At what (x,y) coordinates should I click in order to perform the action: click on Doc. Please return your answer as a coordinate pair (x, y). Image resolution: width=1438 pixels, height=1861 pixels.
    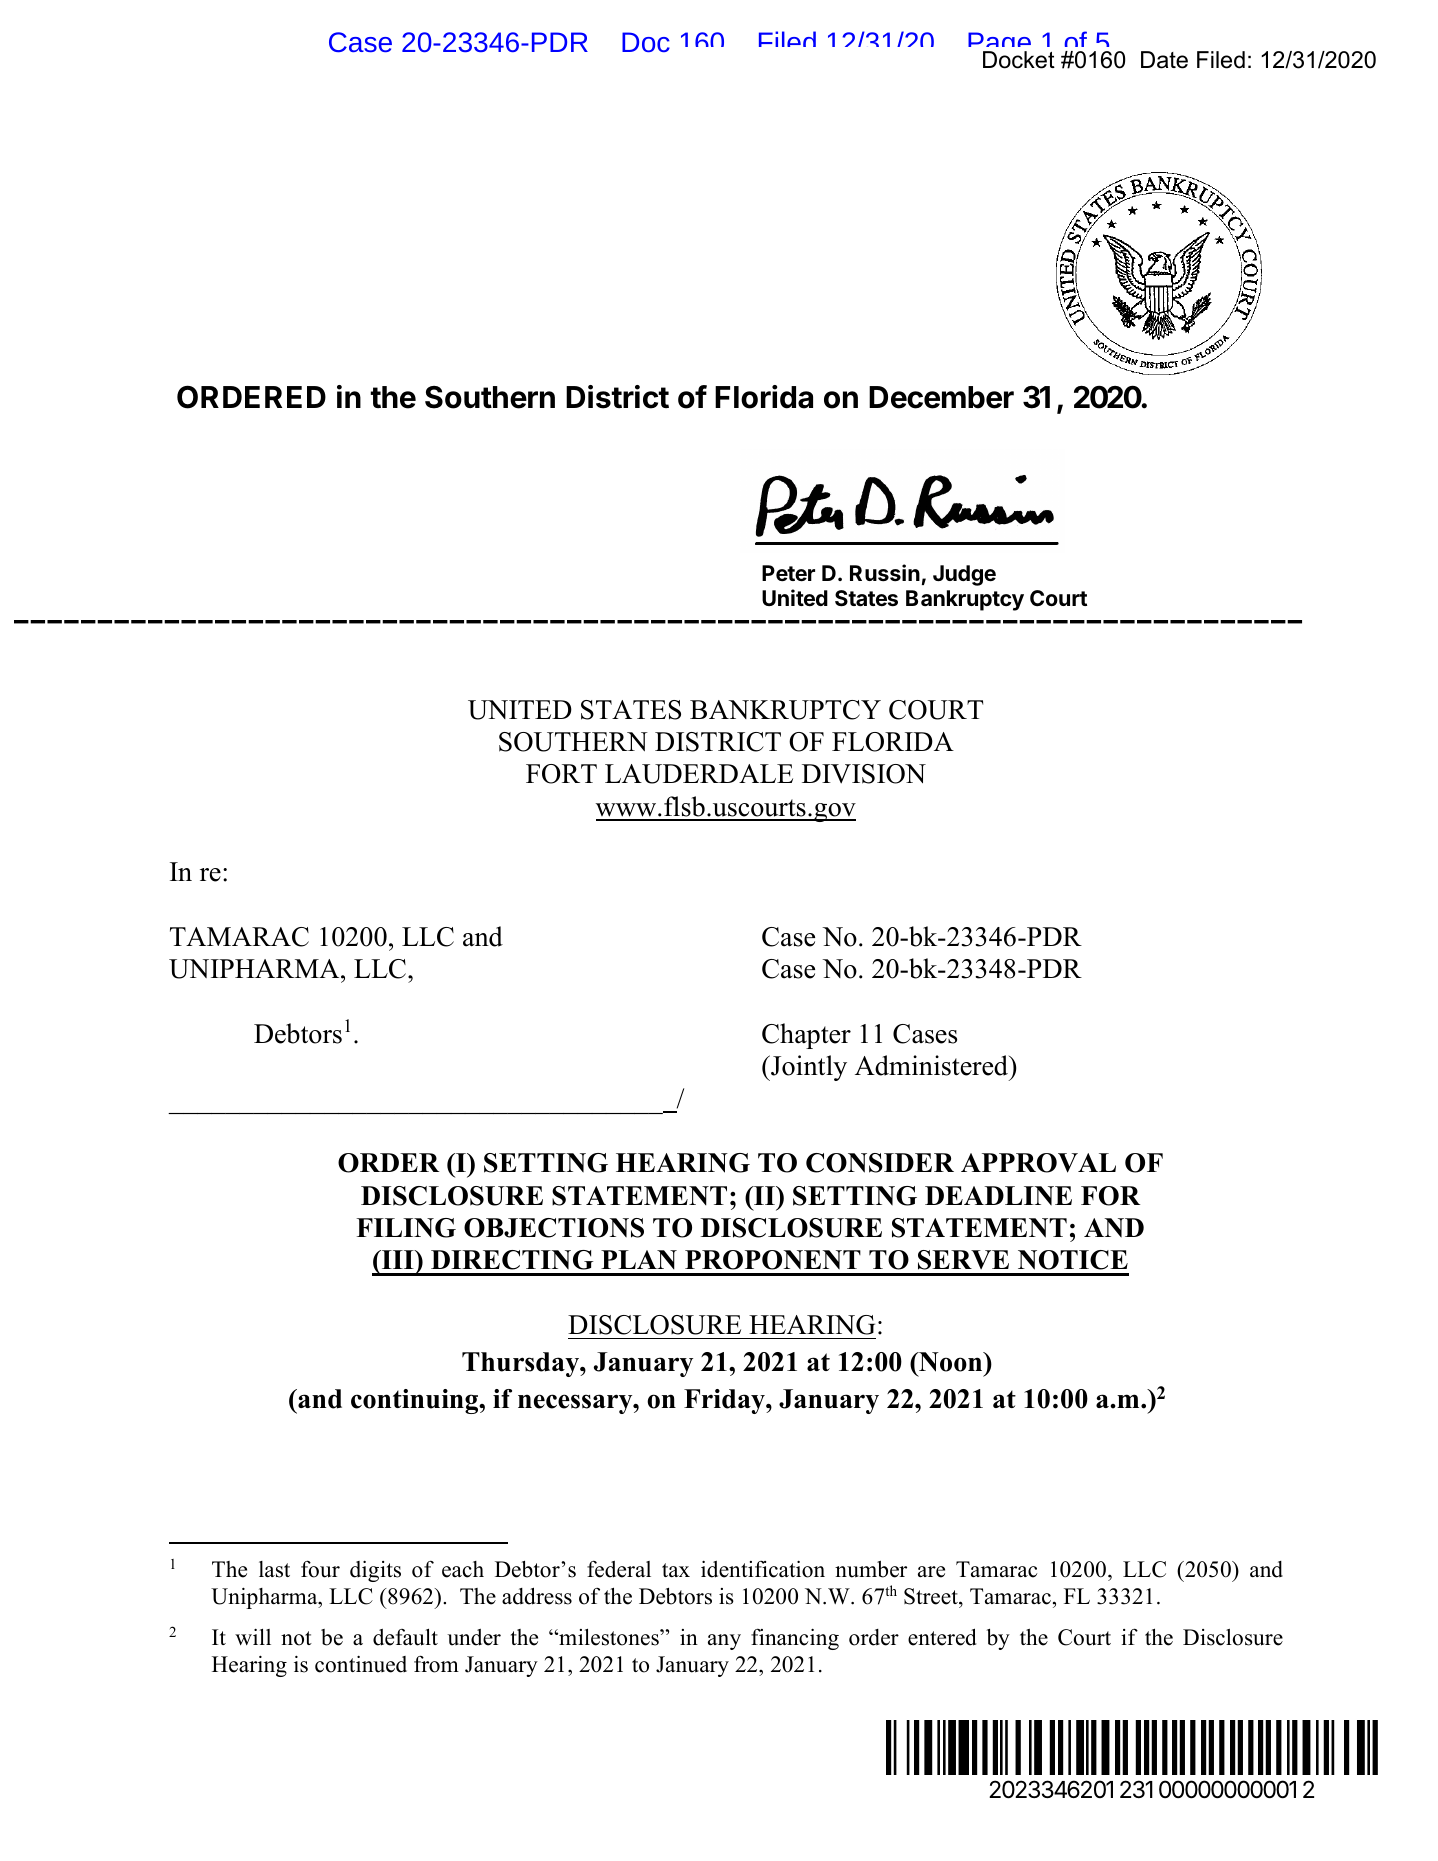
    Looking at the image, I should click on (646, 42).
